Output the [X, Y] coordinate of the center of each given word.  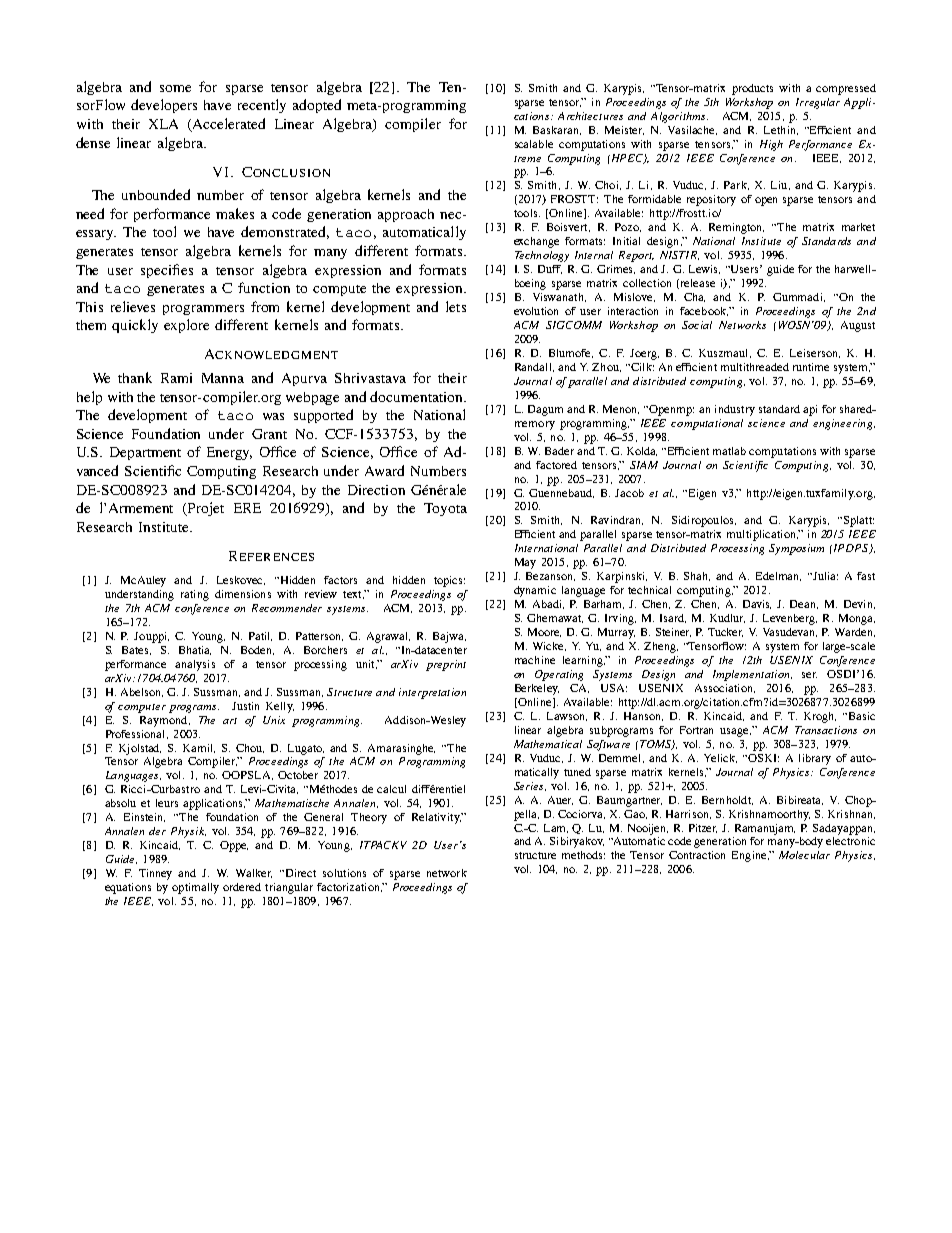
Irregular [818, 103]
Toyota [445, 509]
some [175, 88]
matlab [729, 451]
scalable [534, 144]
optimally [195, 888]
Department [145, 453]
